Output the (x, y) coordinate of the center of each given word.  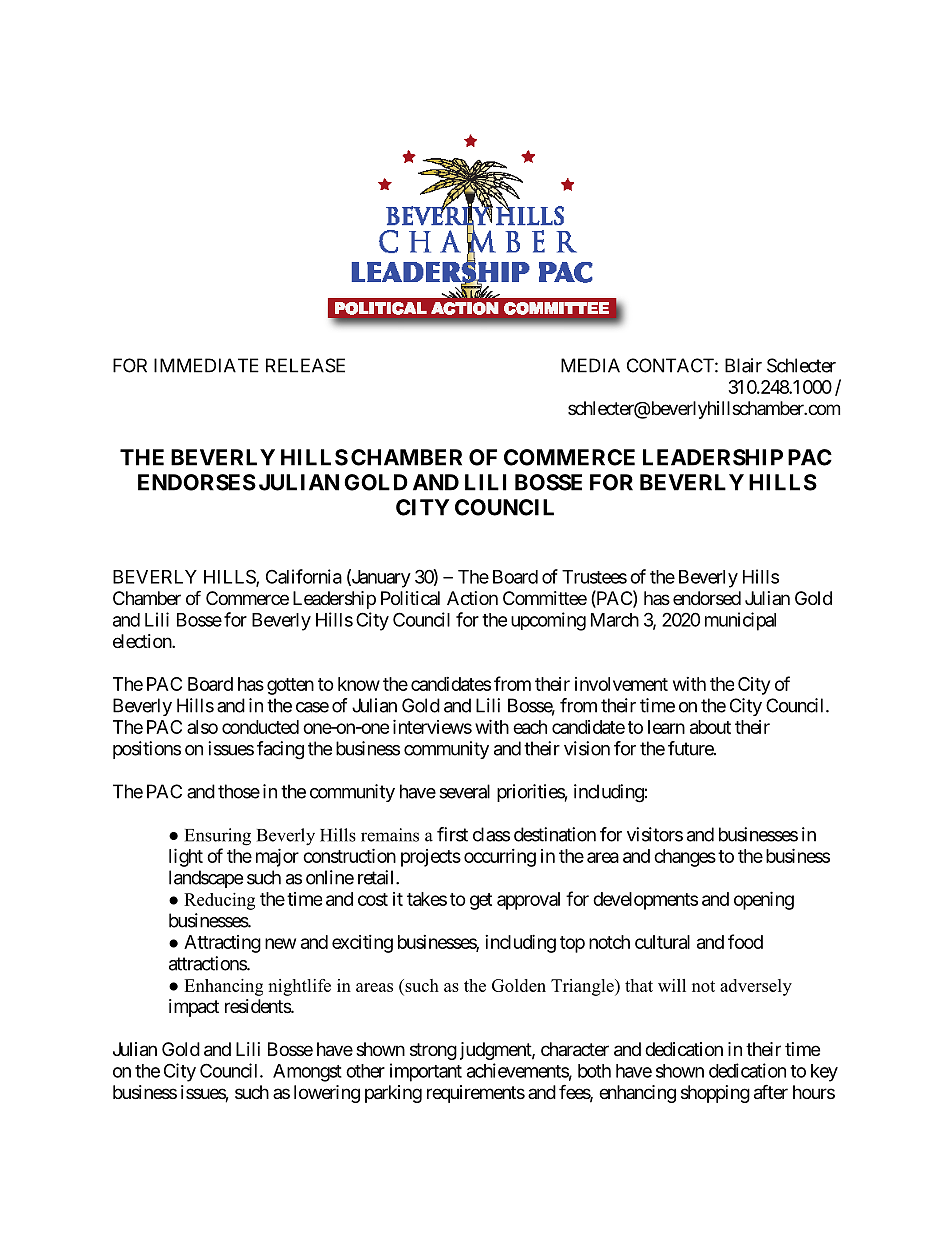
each (530, 727)
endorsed (707, 598)
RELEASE (305, 365)
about (710, 727)
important (426, 1072)
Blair (743, 365)
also (202, 727)
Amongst (307, 1073)
